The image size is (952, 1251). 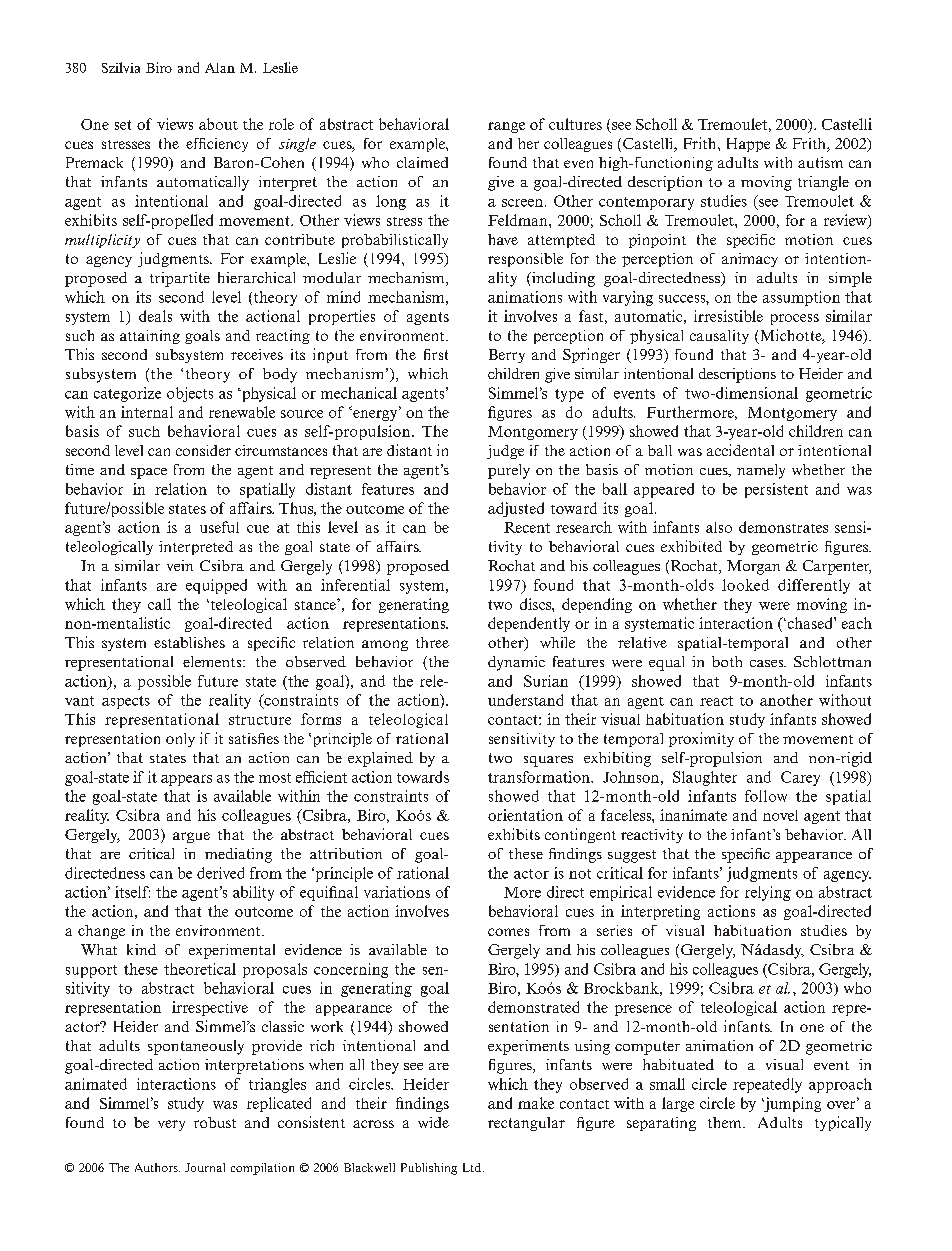 What do you see at coordinates (432, 642) in the screenshot?
I see `three` at bounding box center [432, 642].
